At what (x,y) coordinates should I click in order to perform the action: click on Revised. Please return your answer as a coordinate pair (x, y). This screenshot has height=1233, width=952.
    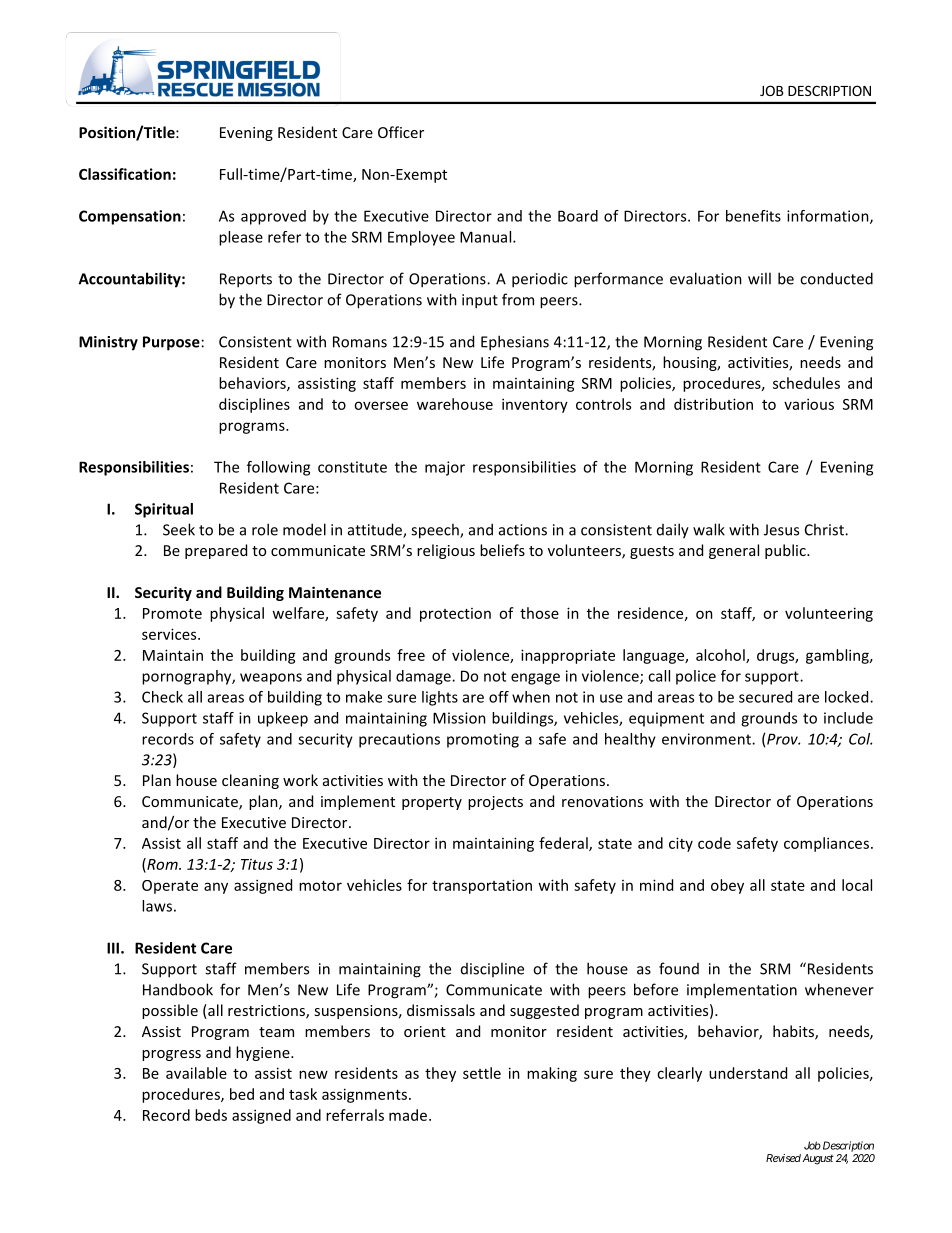
    Looking at the image, I should click on (783, 1158).
